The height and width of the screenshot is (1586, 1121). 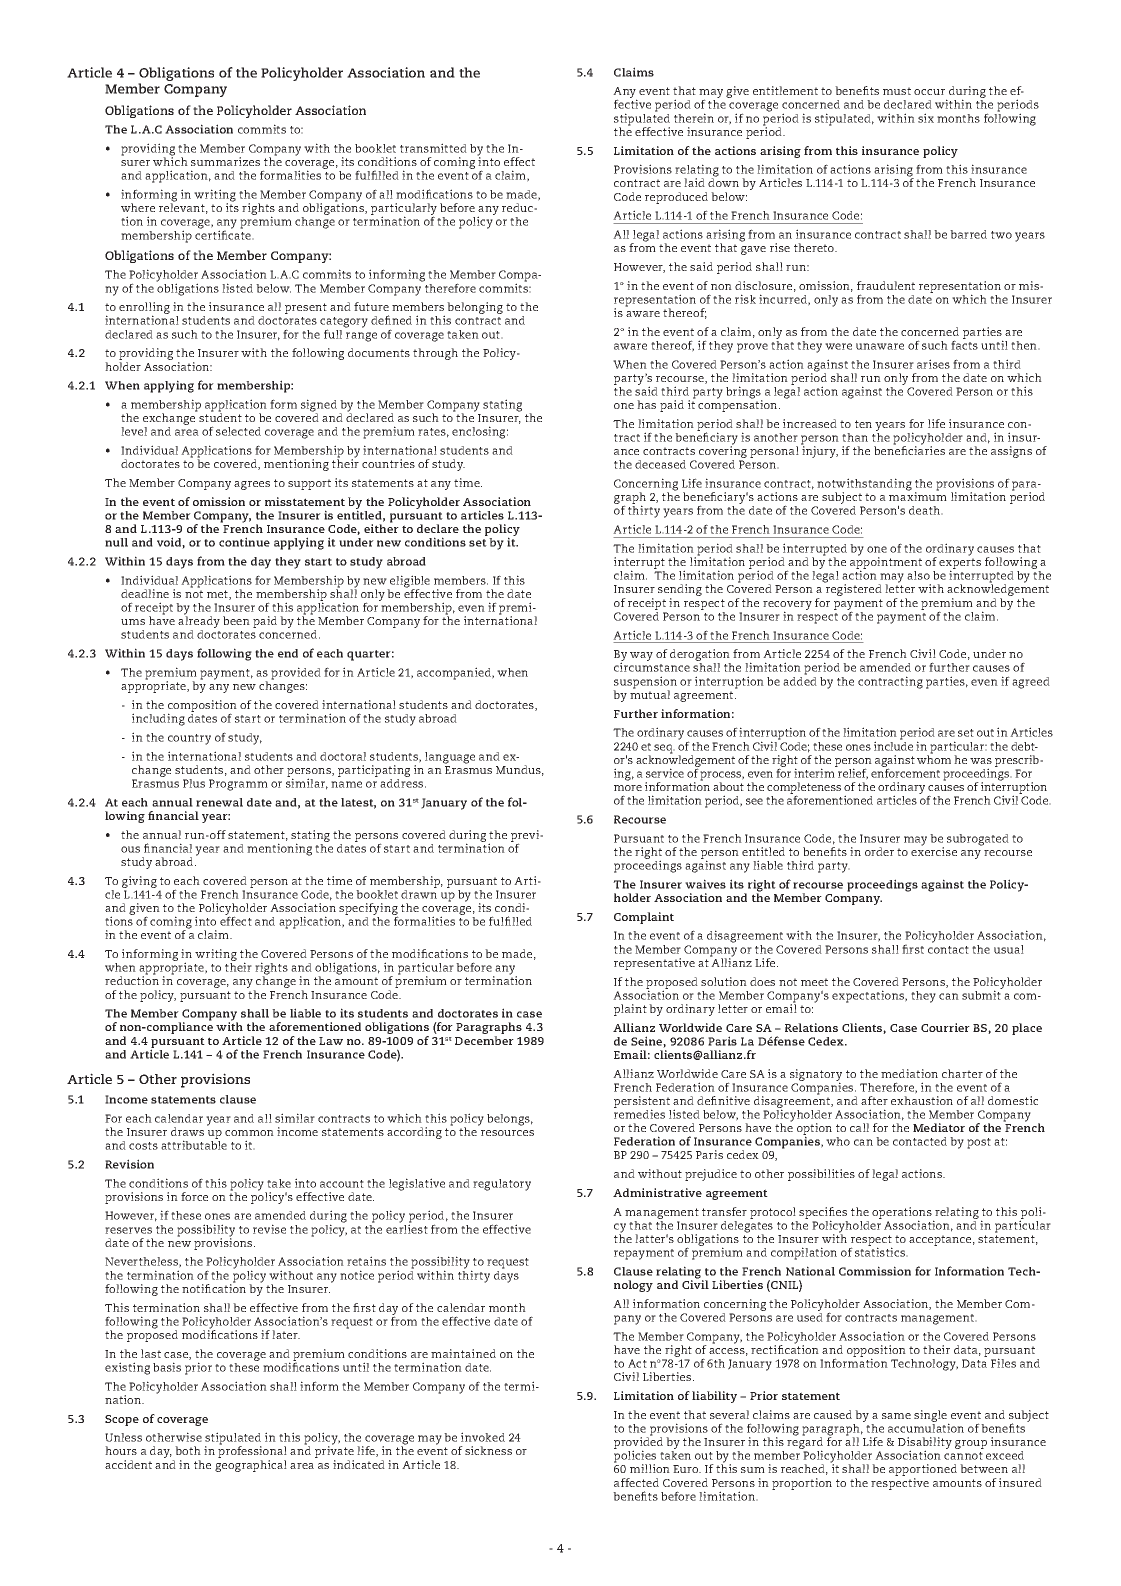 What do you see at coordinates (926, 118) in the screenshot?
I see `six` at bounding box center [926, 118].
